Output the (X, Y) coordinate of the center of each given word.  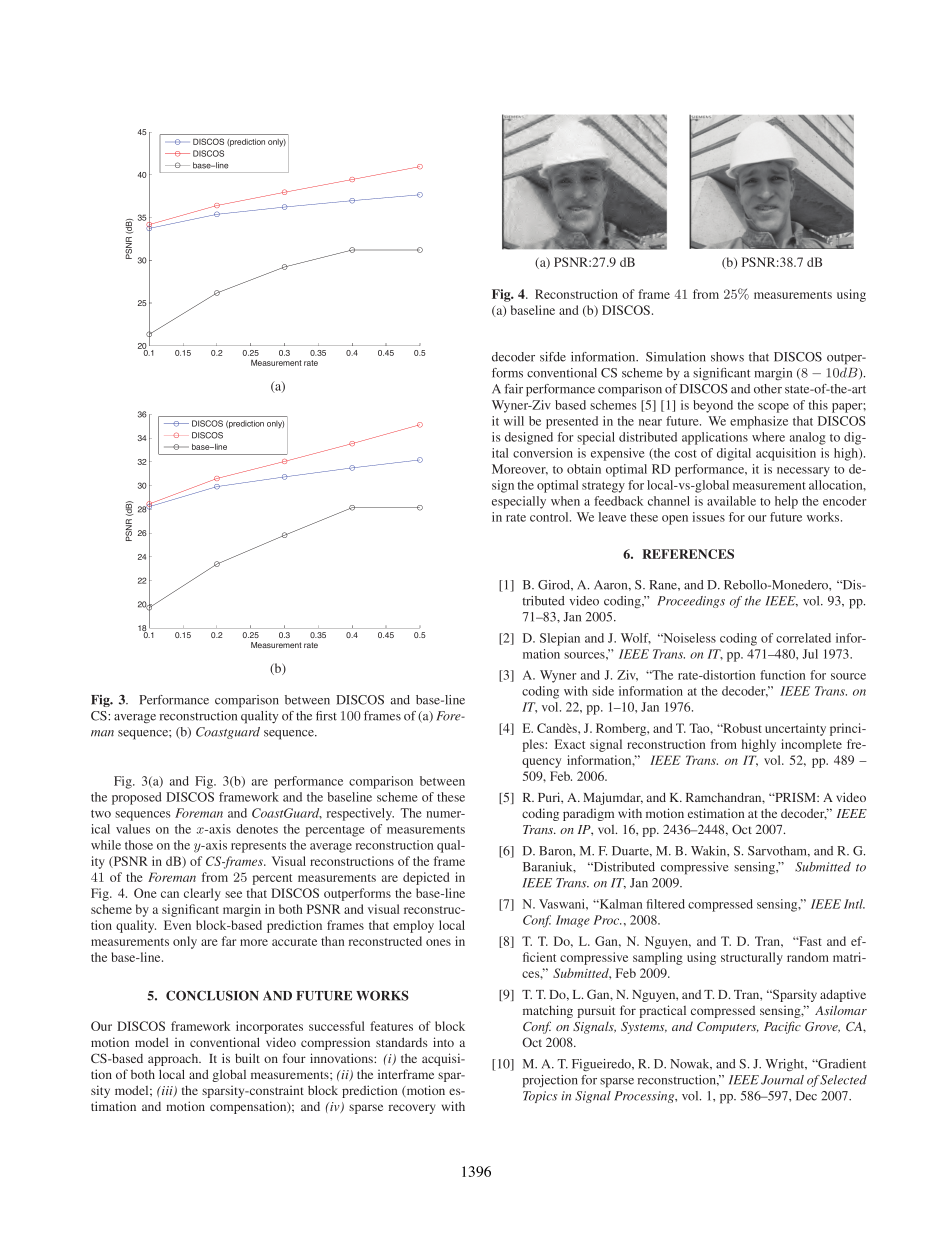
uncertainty (795, 729)
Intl (854, 904)
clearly (202, 894)
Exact (570, 744)
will (514, 421)
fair (514, 389)
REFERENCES (688, 554)
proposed (137, 798)
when (565, 501)
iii (167, 1091)
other (768, 389)
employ (413, 926)
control (550, 517)
